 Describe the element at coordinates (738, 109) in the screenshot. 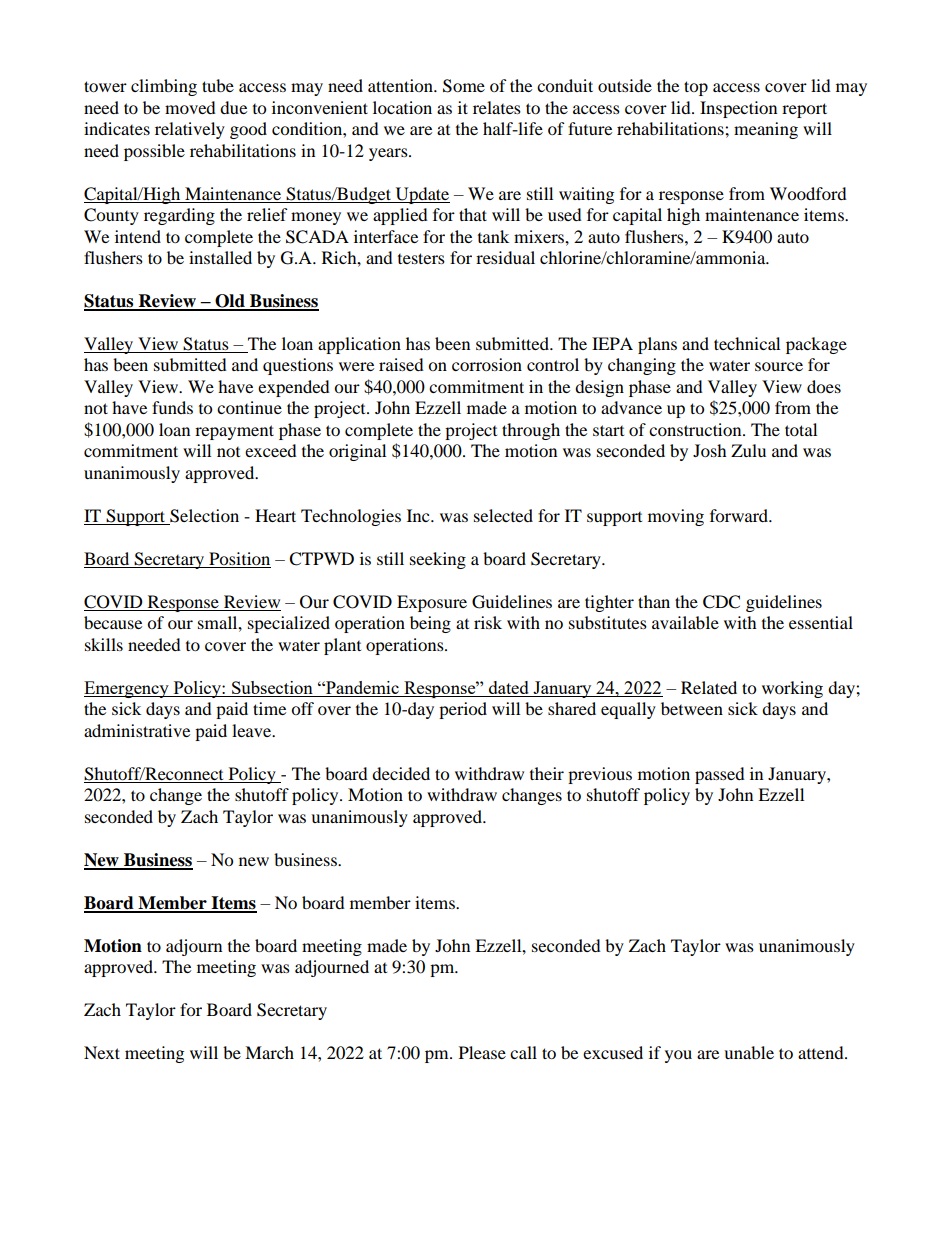

I see `Inspection` at that location.
